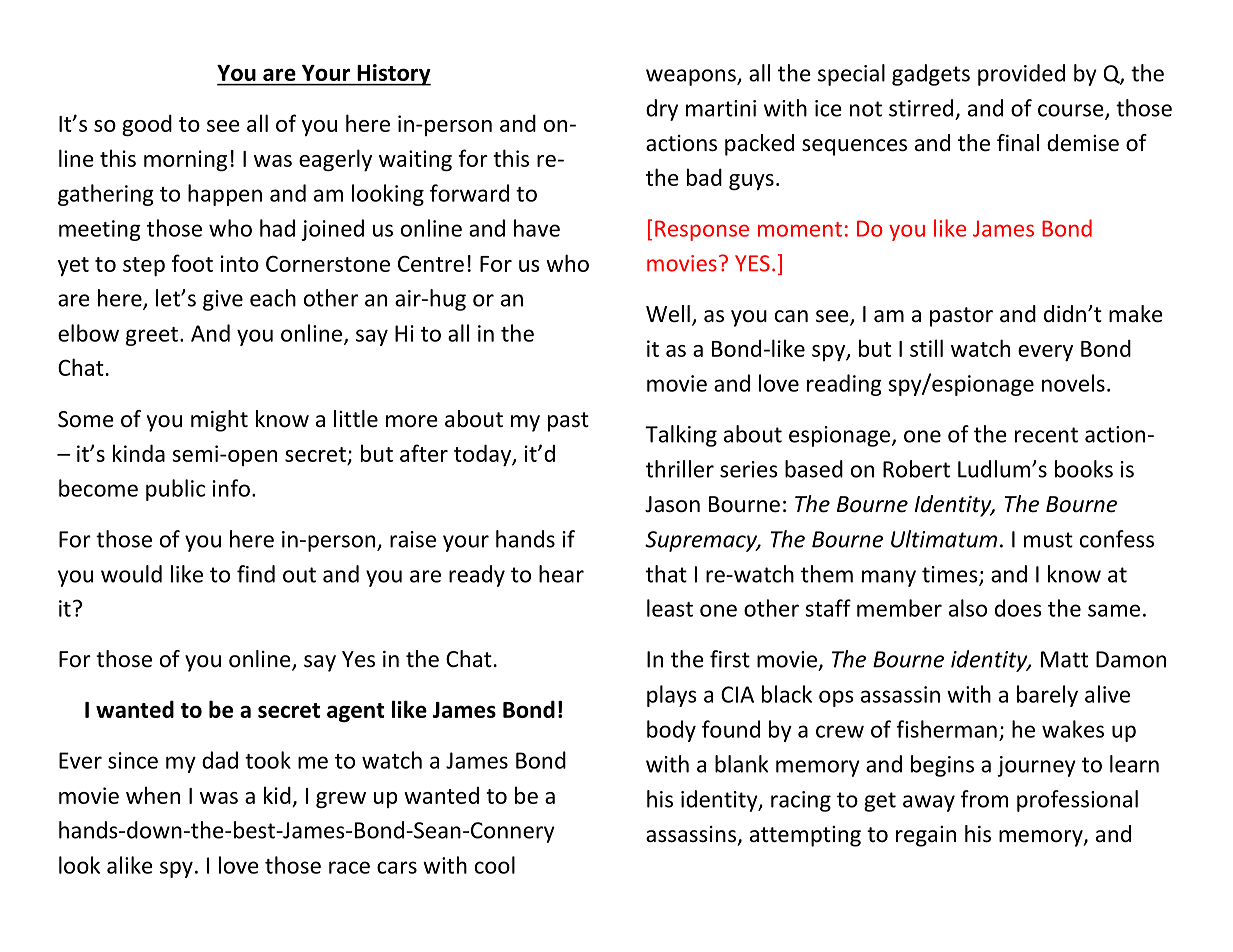 This image has width=1233, height=952. Describe the element at coordinates (153, 795) in the image. I see `when` at that location.
